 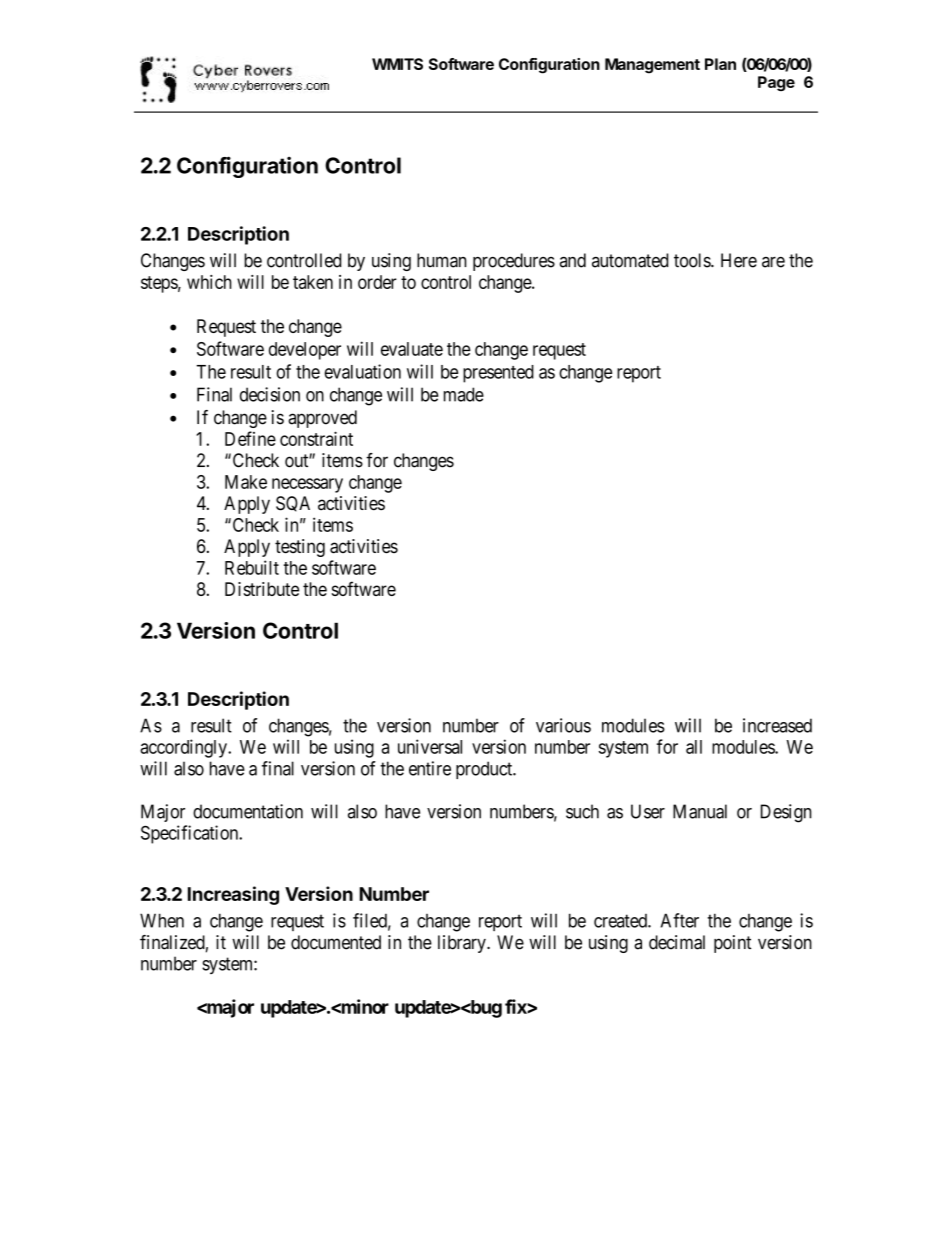 What do you see at coordinates (463, 944) in the screenshot?
I see `library` at bounding box center [463, 944].
